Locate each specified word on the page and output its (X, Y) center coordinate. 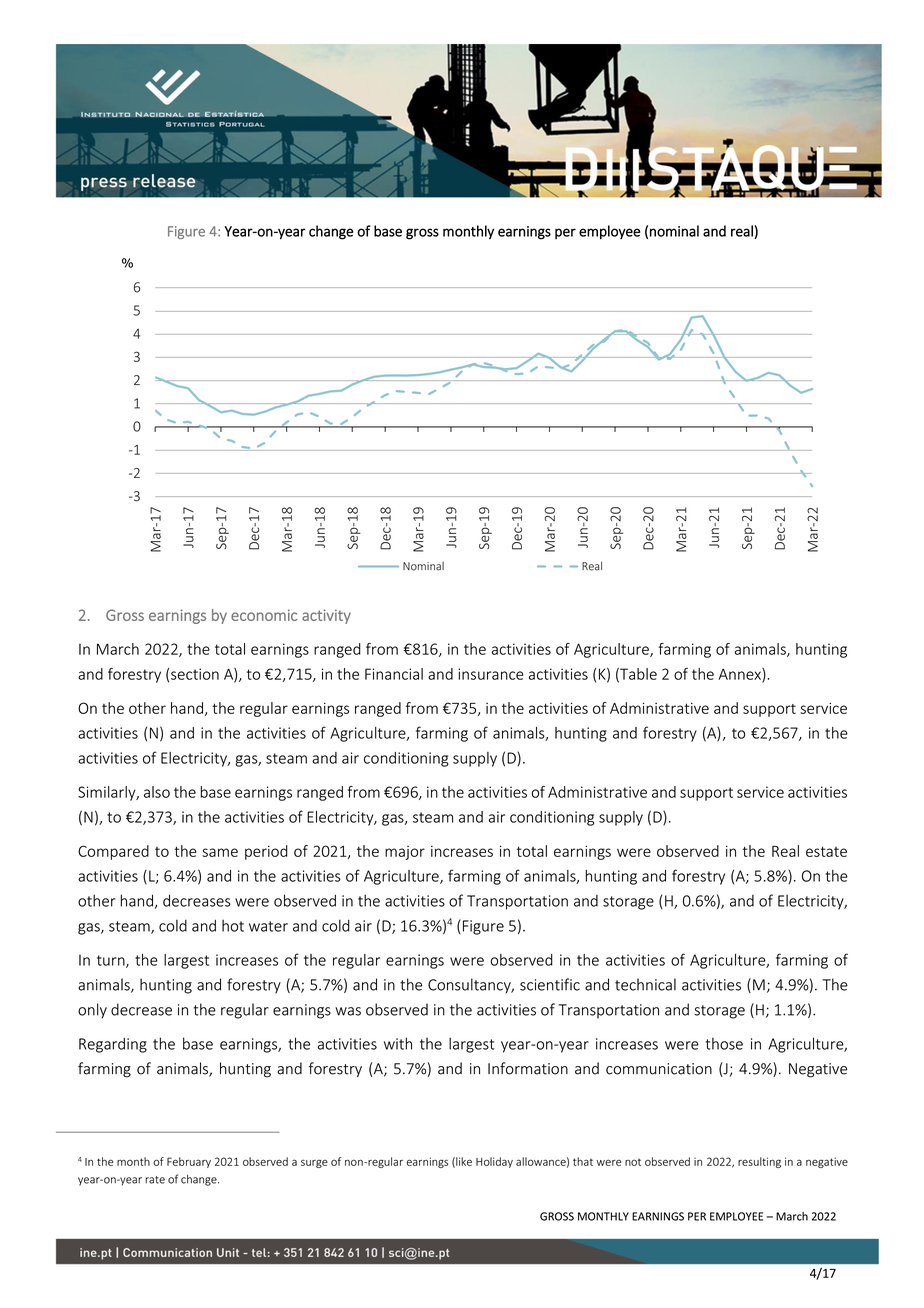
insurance (491, 674)
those (724, 1044)
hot (233, 925)
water (268, 926)
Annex (741, 675)
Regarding (113, 1045)
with (398, 1043)
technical (645, 984)
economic (264, 615)
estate (826, 851)
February (189, 1162)
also (157, 792)
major (405, 853)
